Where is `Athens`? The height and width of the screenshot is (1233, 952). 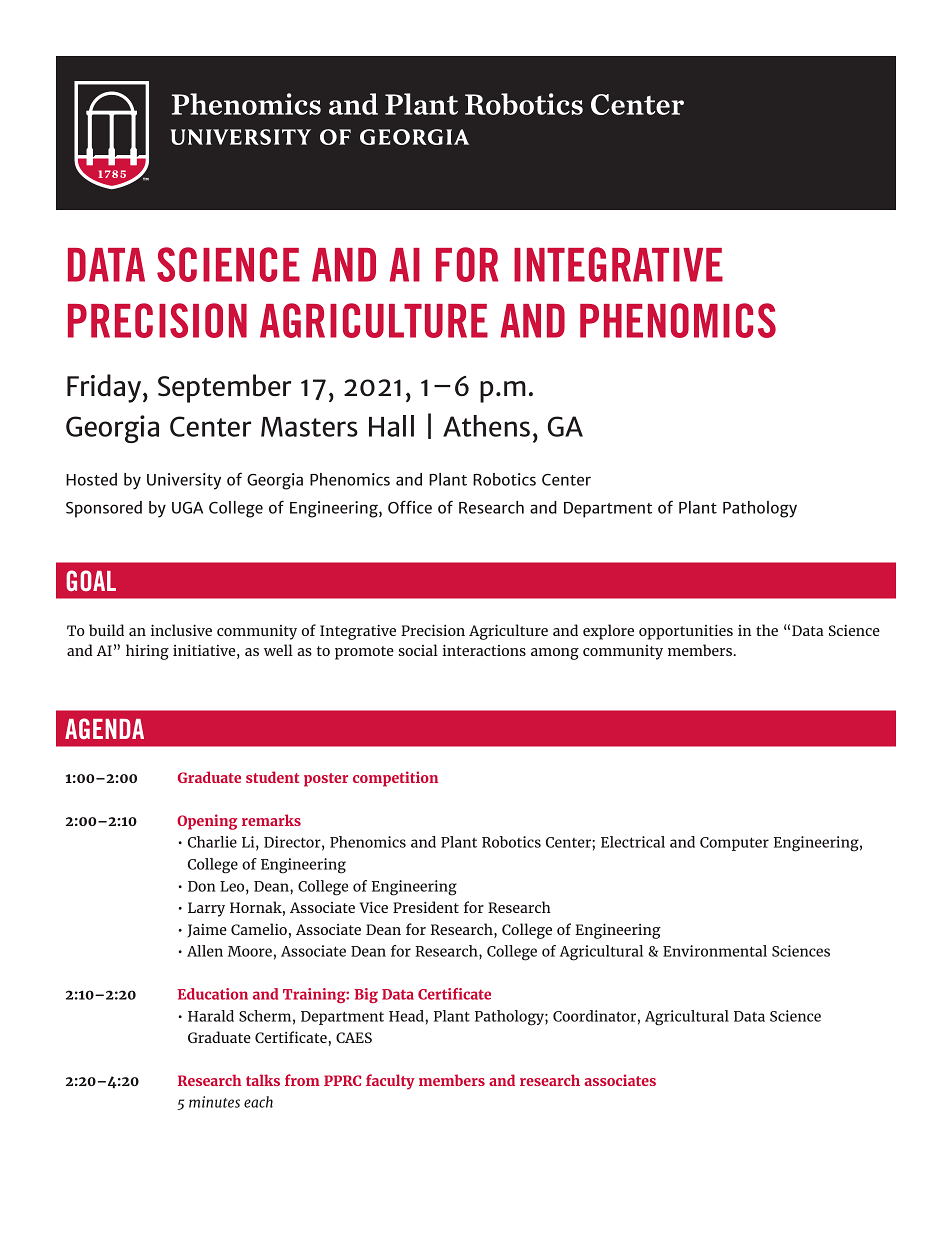
Athens is located at coordinates (486, 426).
